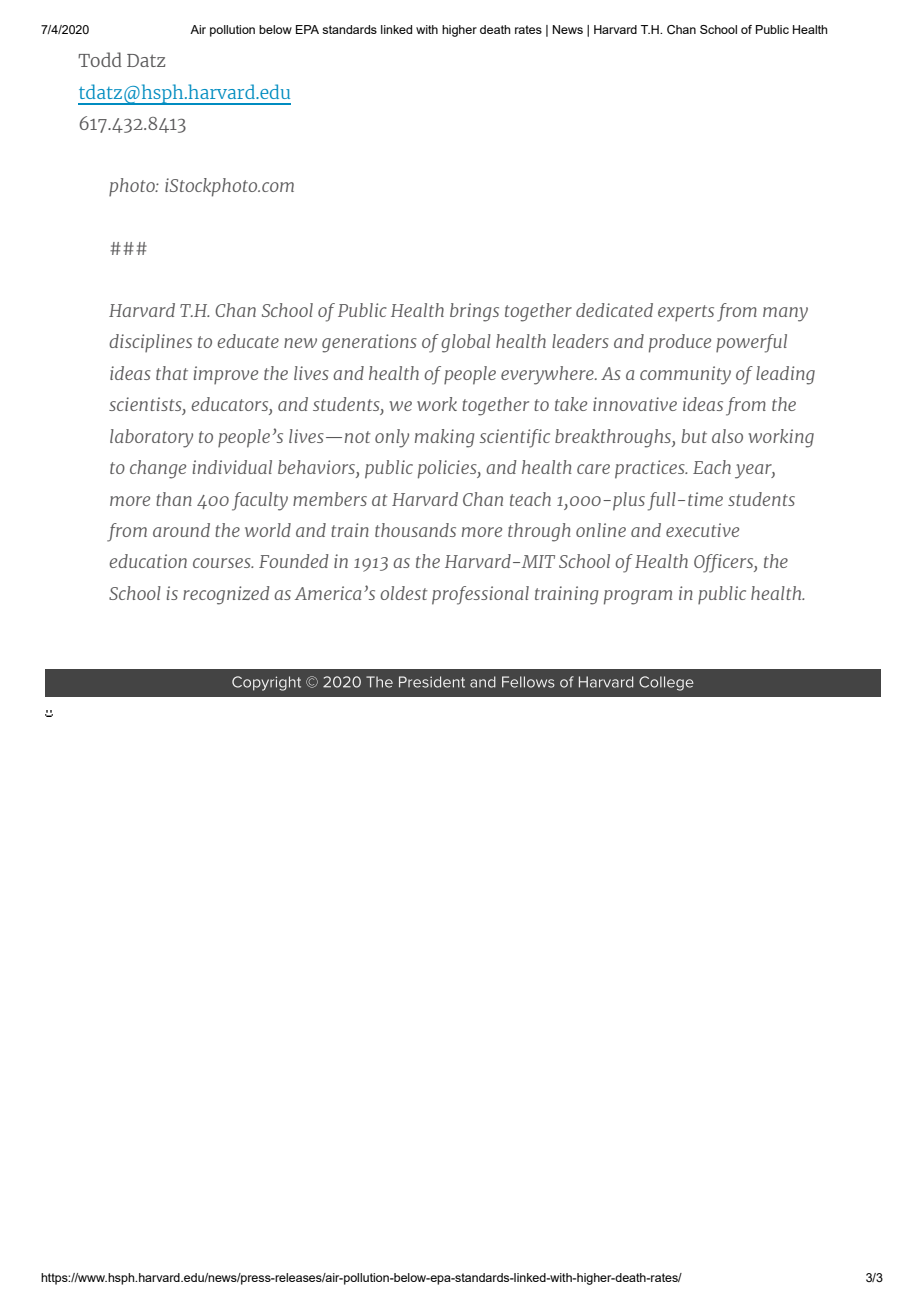 The image size is (924, 1308). I want to click on Copyright, so click(266, 683).
